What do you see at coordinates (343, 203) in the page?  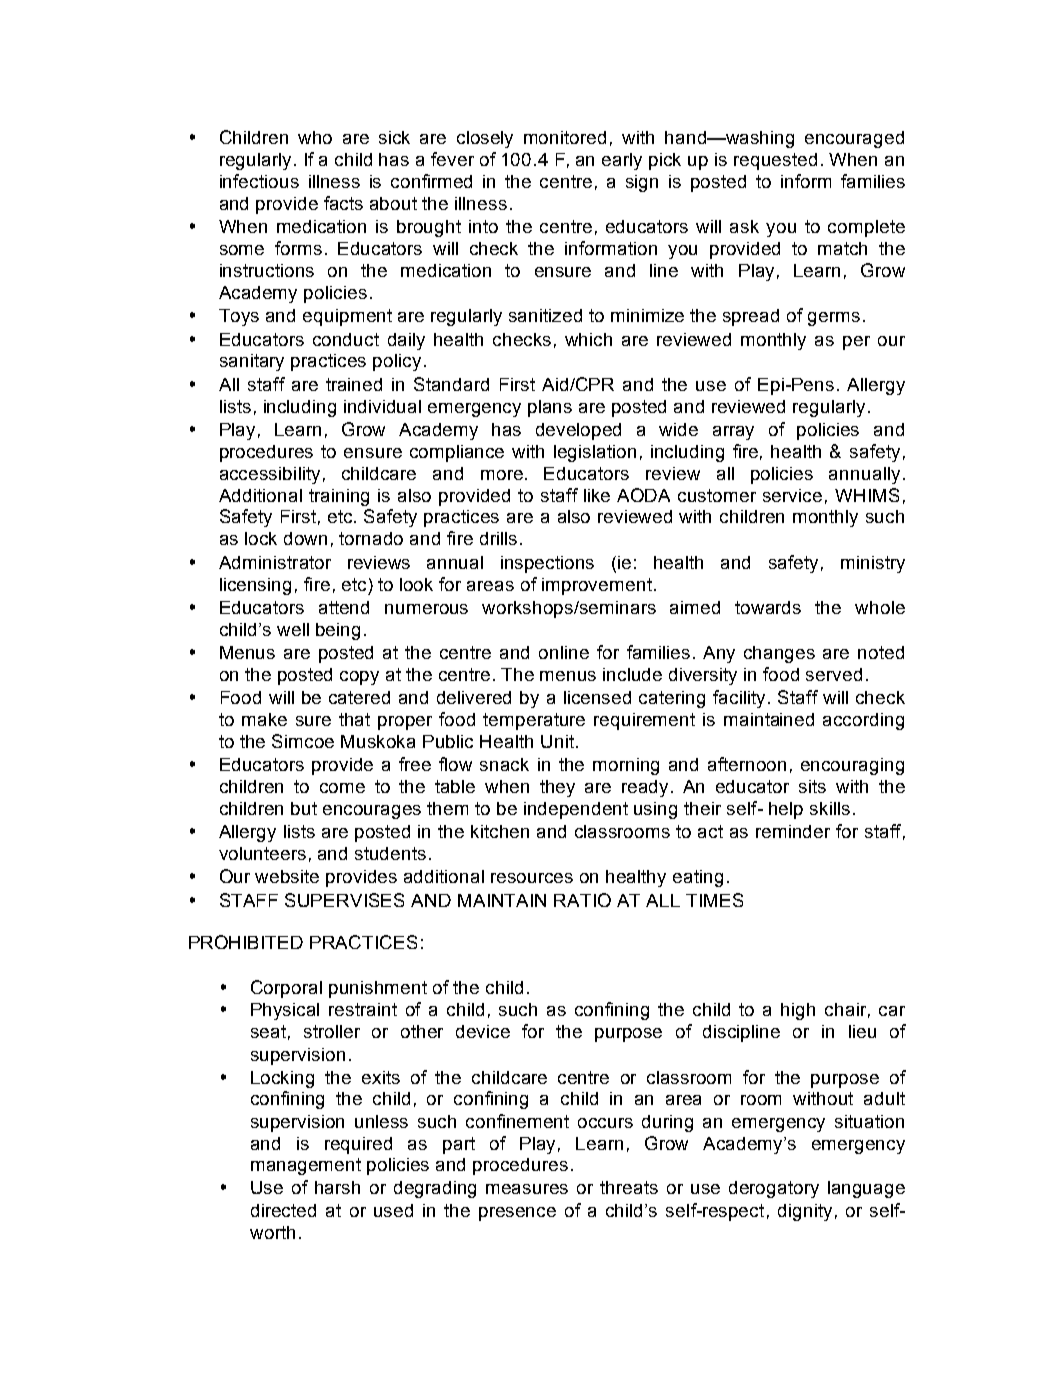 I see `facts` at bounding box center [343, 203].
